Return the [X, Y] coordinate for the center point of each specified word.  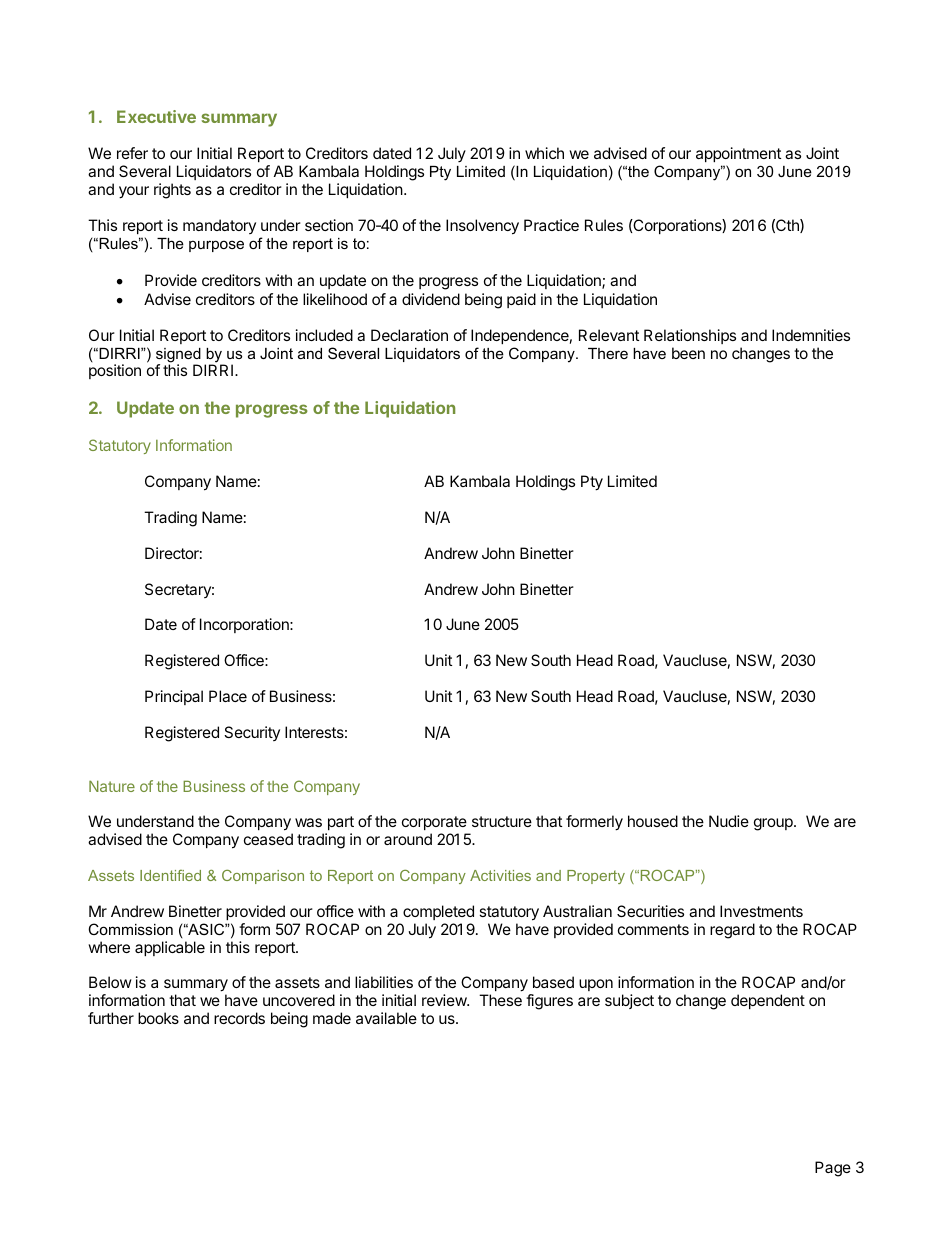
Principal [174, 697]
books [158, 1018]
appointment [738, 156]
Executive [156, 116]
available [386, 1018]
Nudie [729, 821]
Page [833, 1169]
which [544, 153]
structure [502, 821]
